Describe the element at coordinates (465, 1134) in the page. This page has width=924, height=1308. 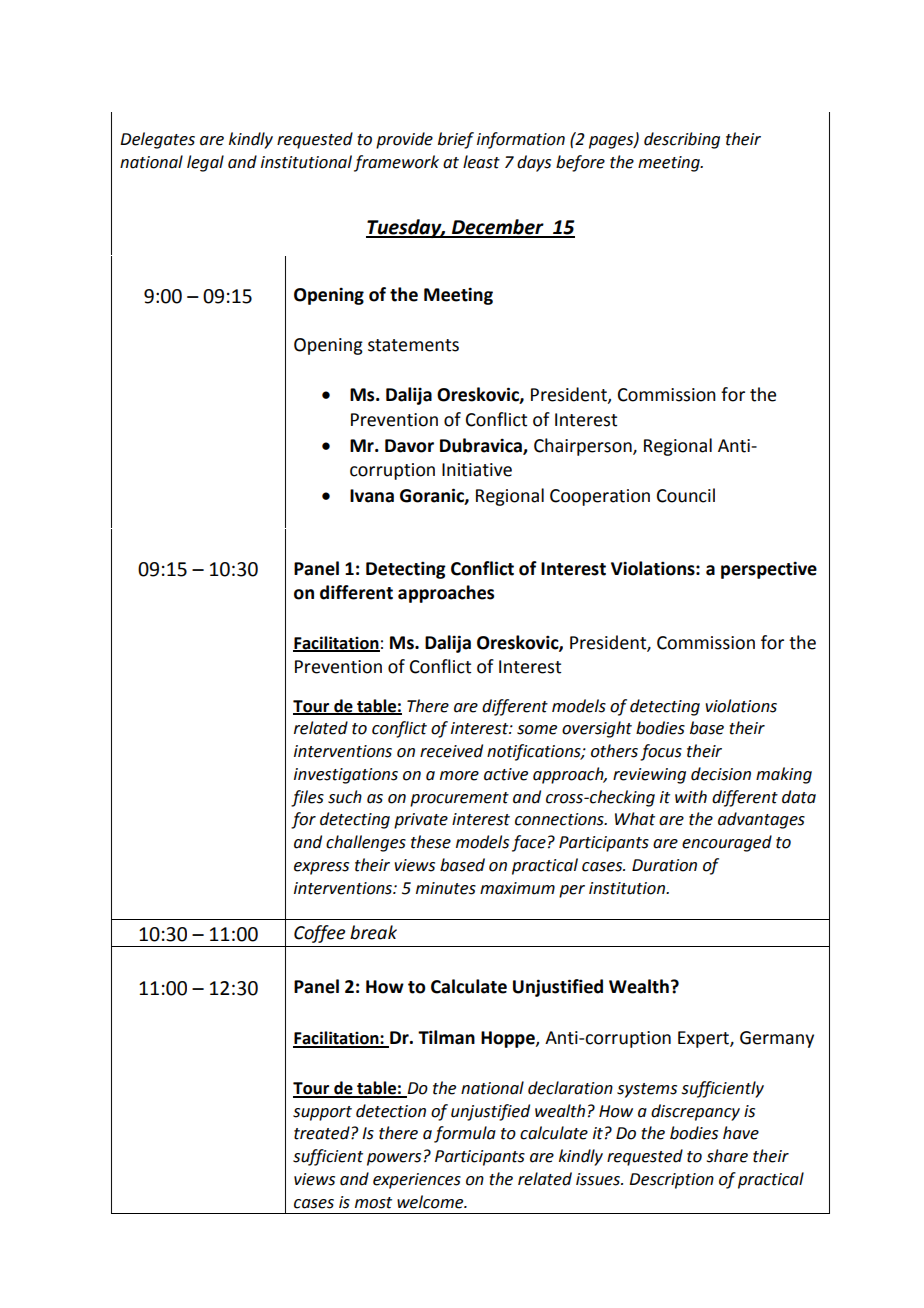
I see `formula` at that location.
